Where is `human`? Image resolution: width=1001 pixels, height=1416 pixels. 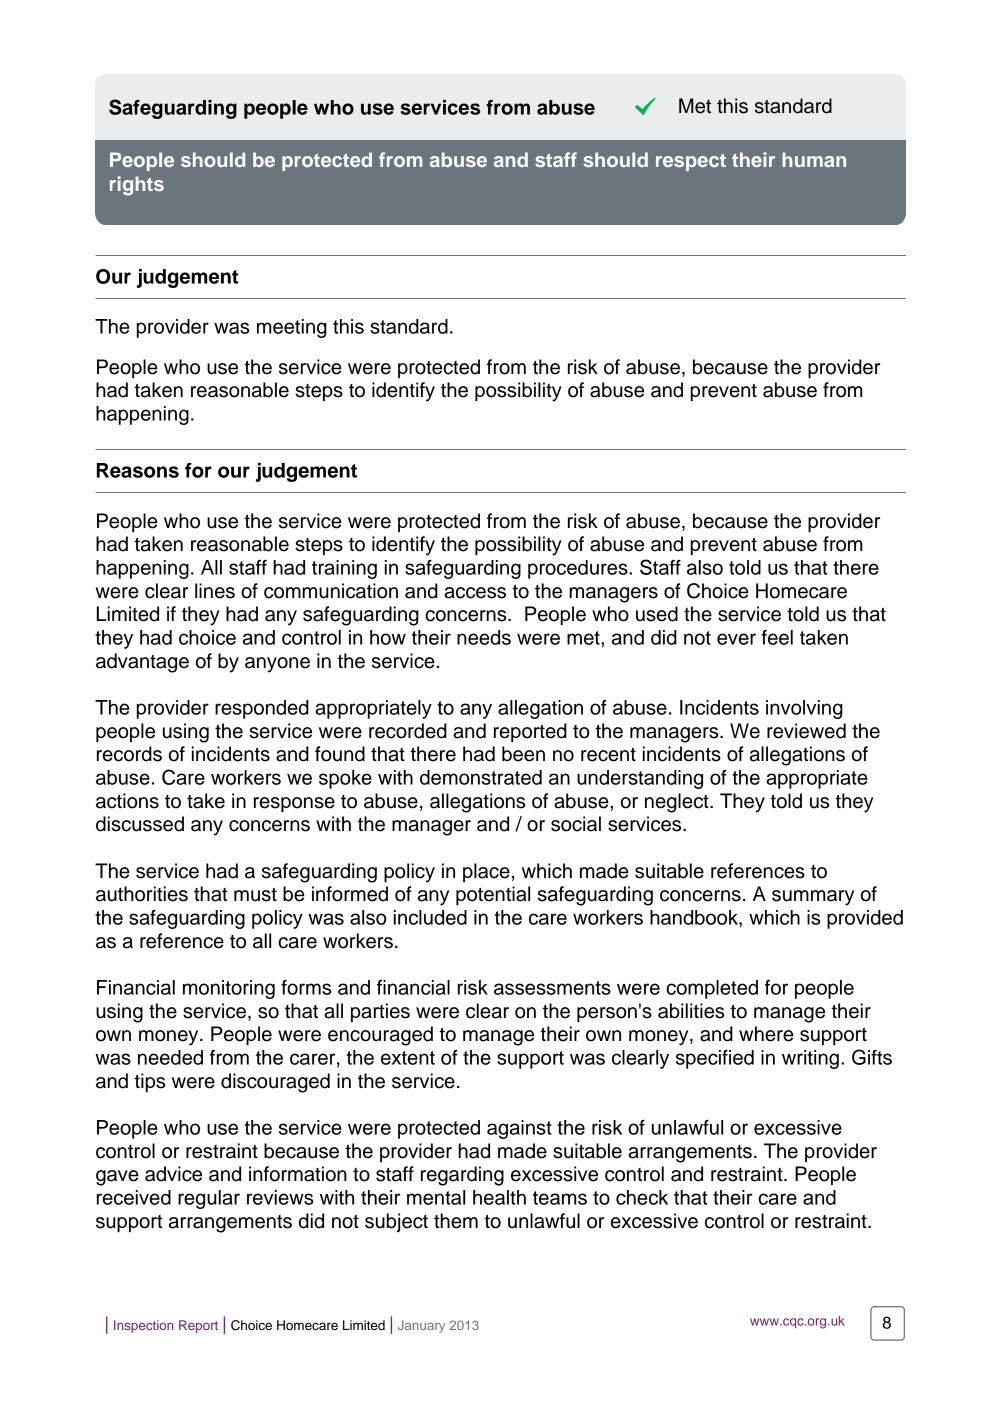 human is located at coordinates (814, 159).
